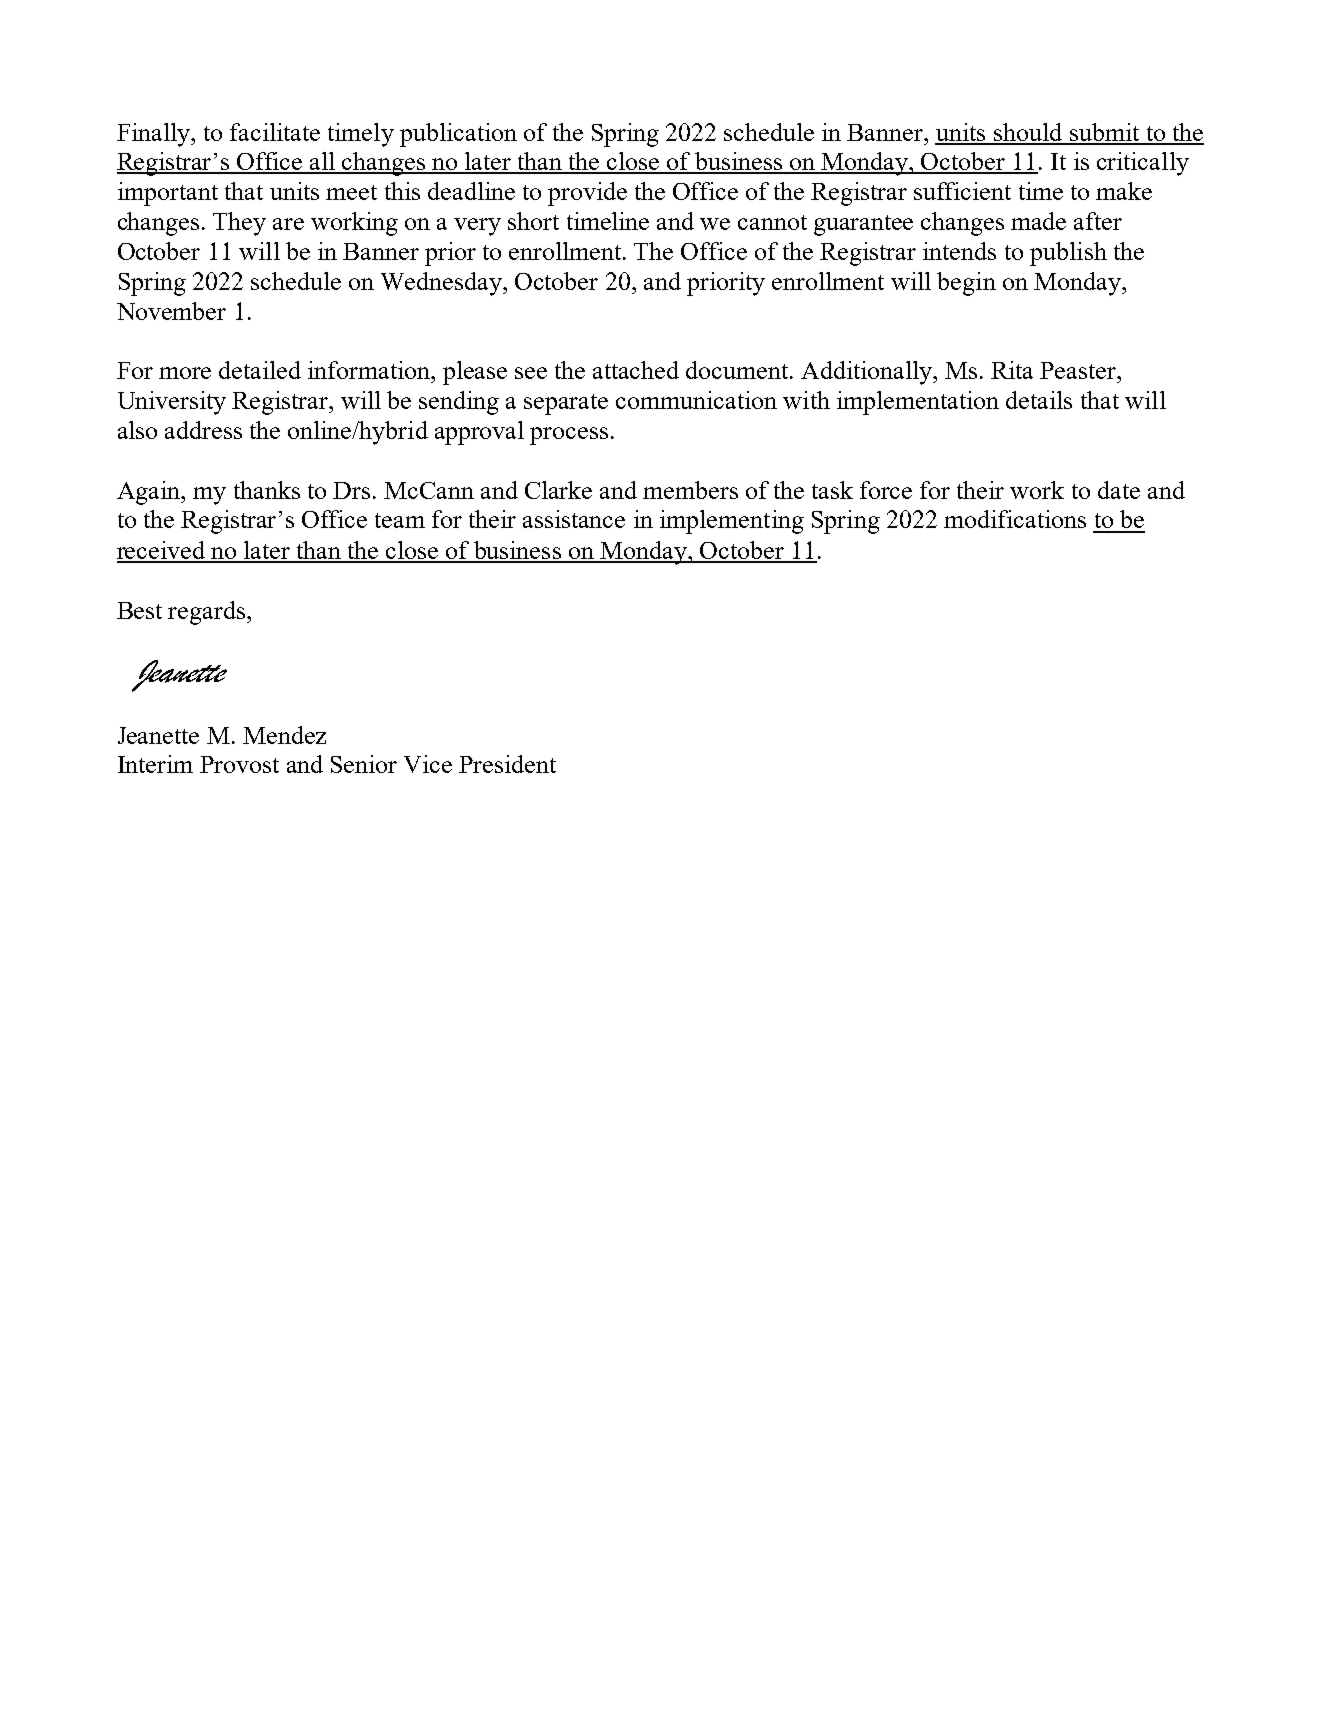 This document has width=1324, height=1713. I want to click on process, so click(569, 436).
